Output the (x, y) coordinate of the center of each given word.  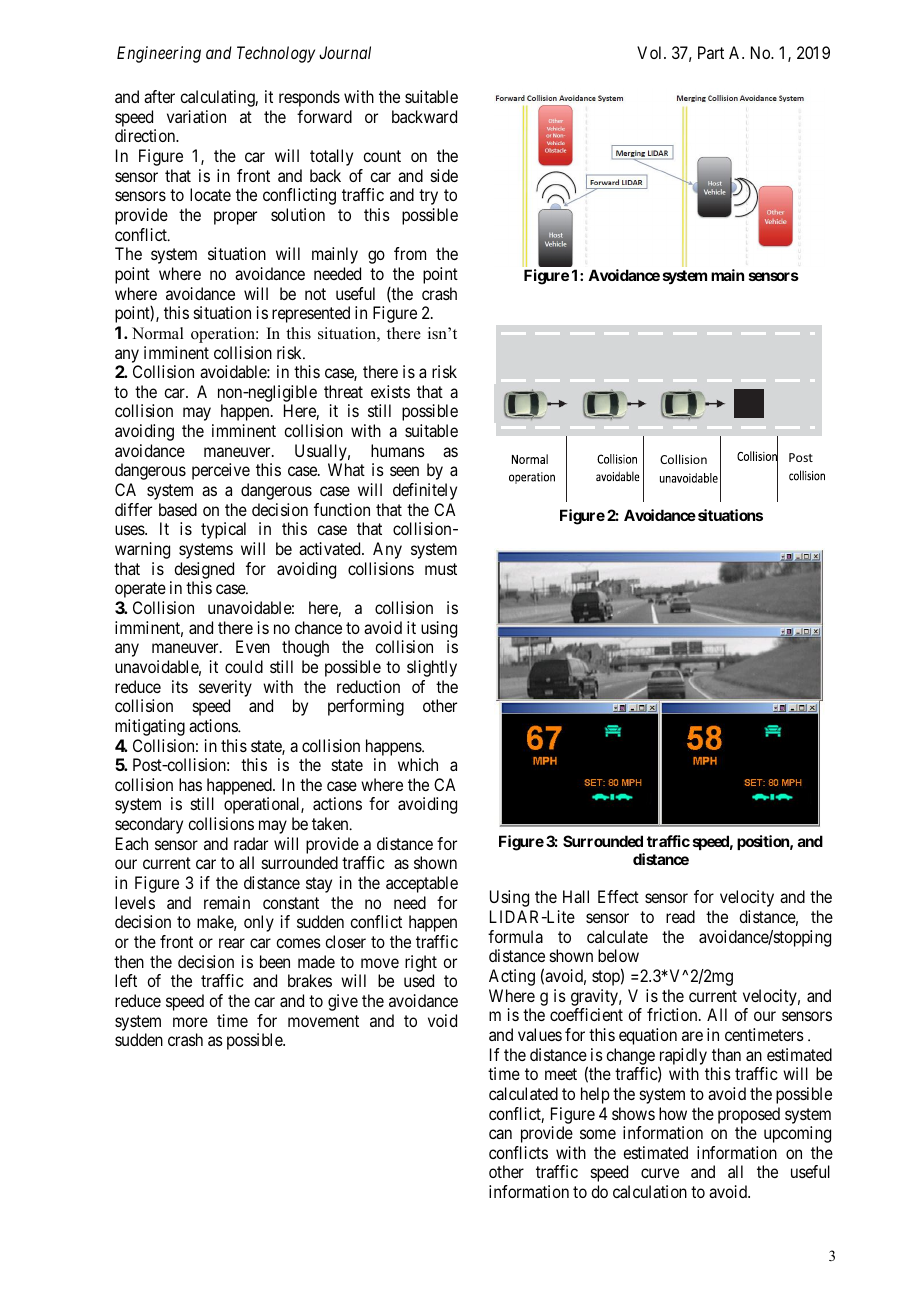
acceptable (422, 884)
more (190, 1022)
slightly (432, 668)
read (680, 916)
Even (253, 646)
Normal (158, 333)
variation (196, 116)
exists (390, 391)
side (444, 175)
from (410, 253)
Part (711, 52)
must (441, 569)
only (259, 923)
